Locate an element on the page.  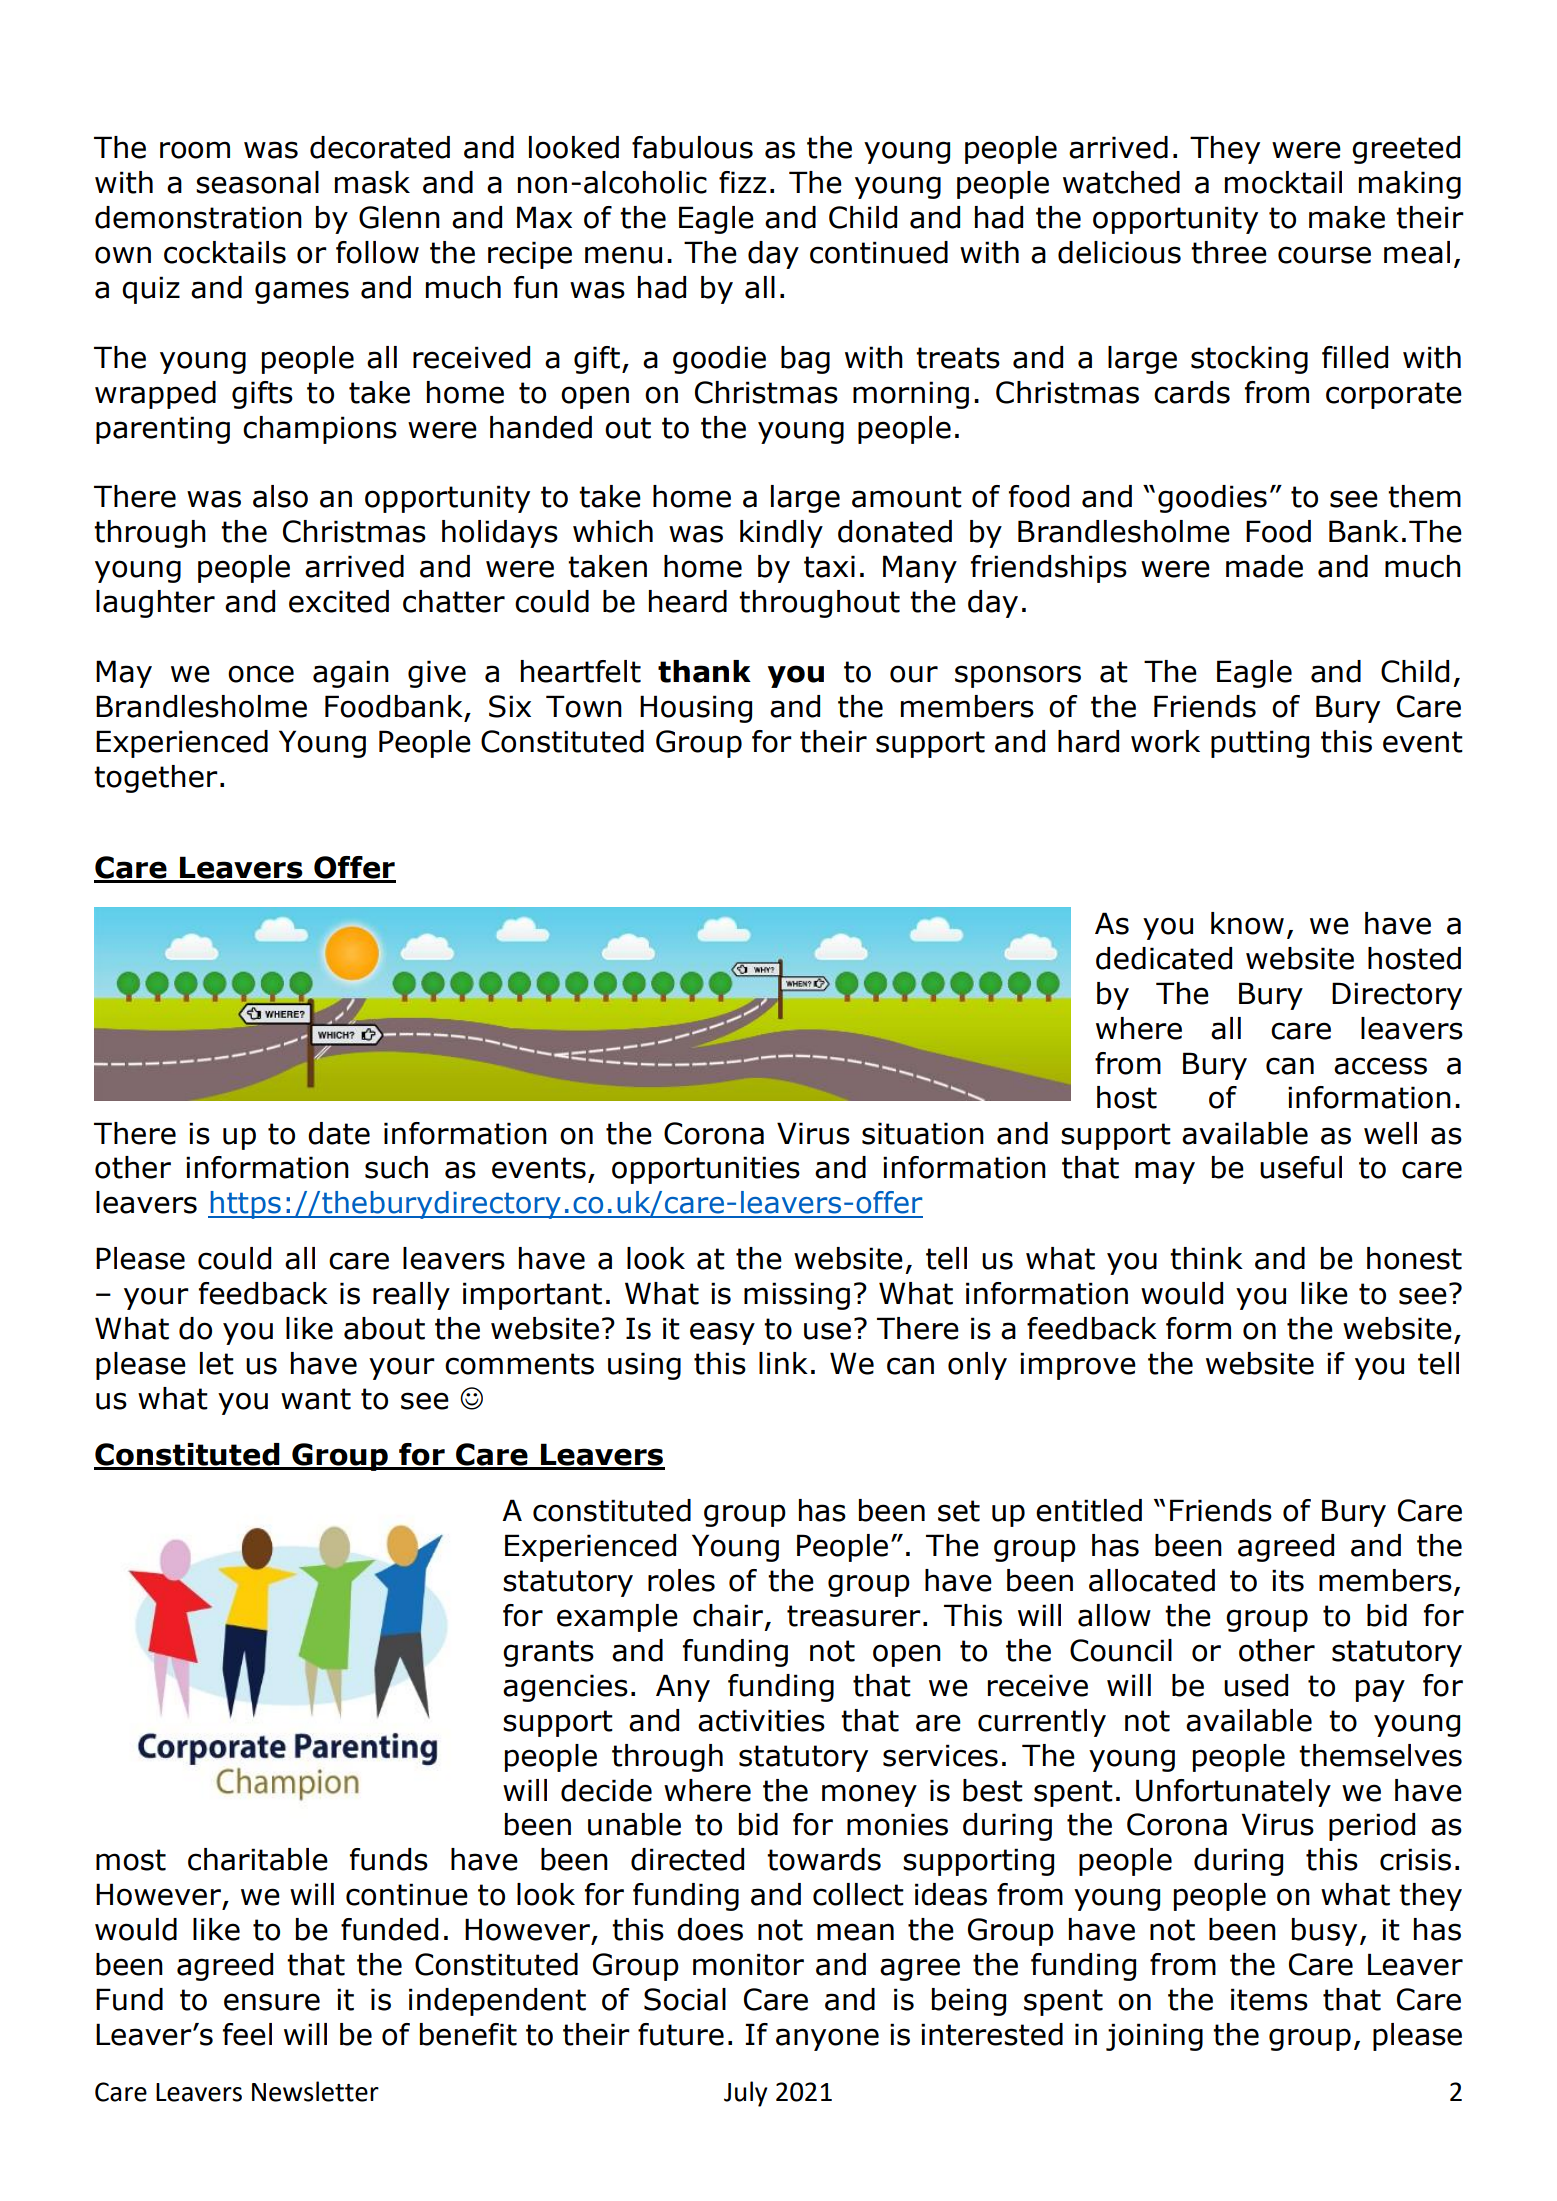
three is located at coordinates (1229, 252).
